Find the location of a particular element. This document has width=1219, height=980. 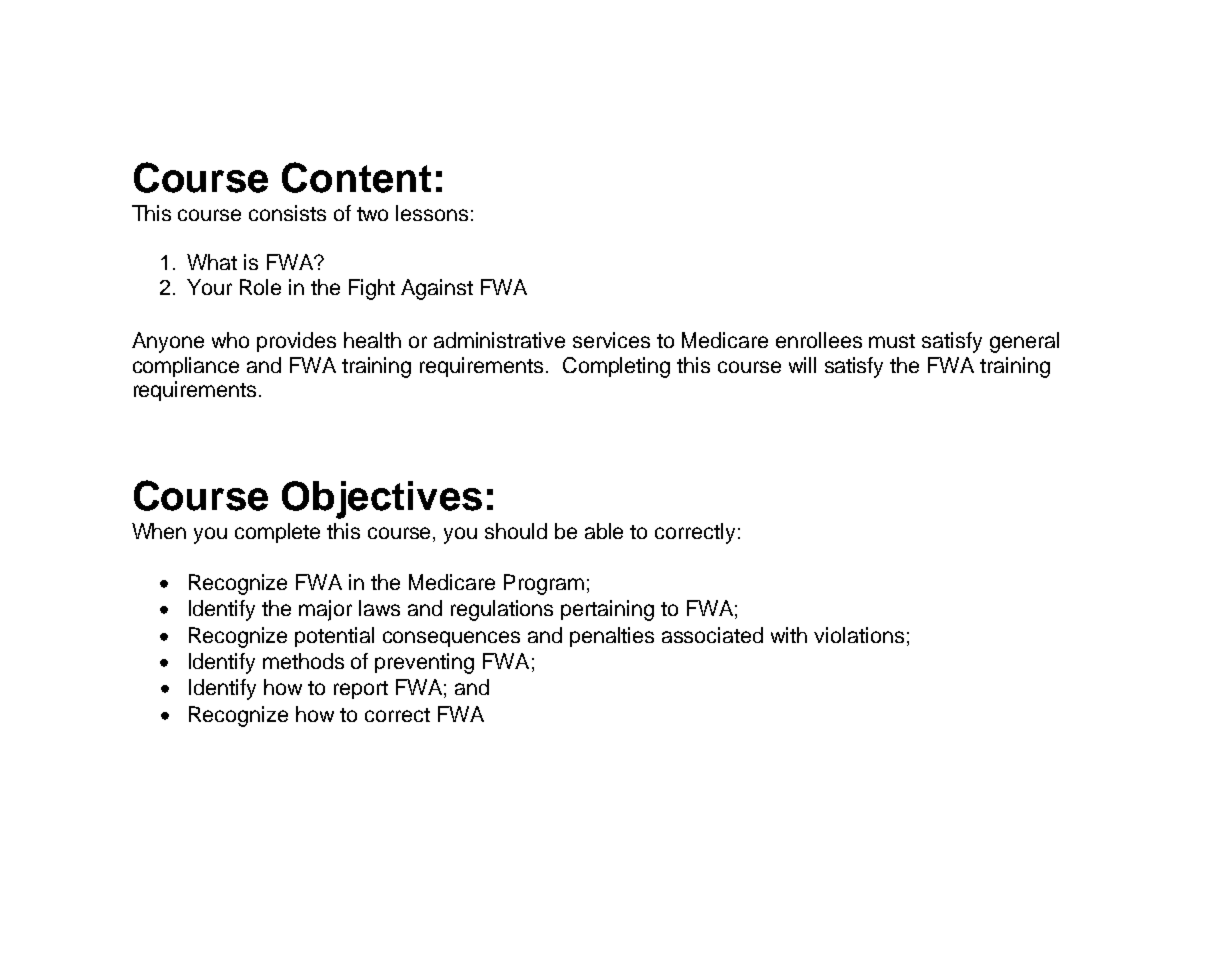

penalties is located at coordinates (612, 637).
